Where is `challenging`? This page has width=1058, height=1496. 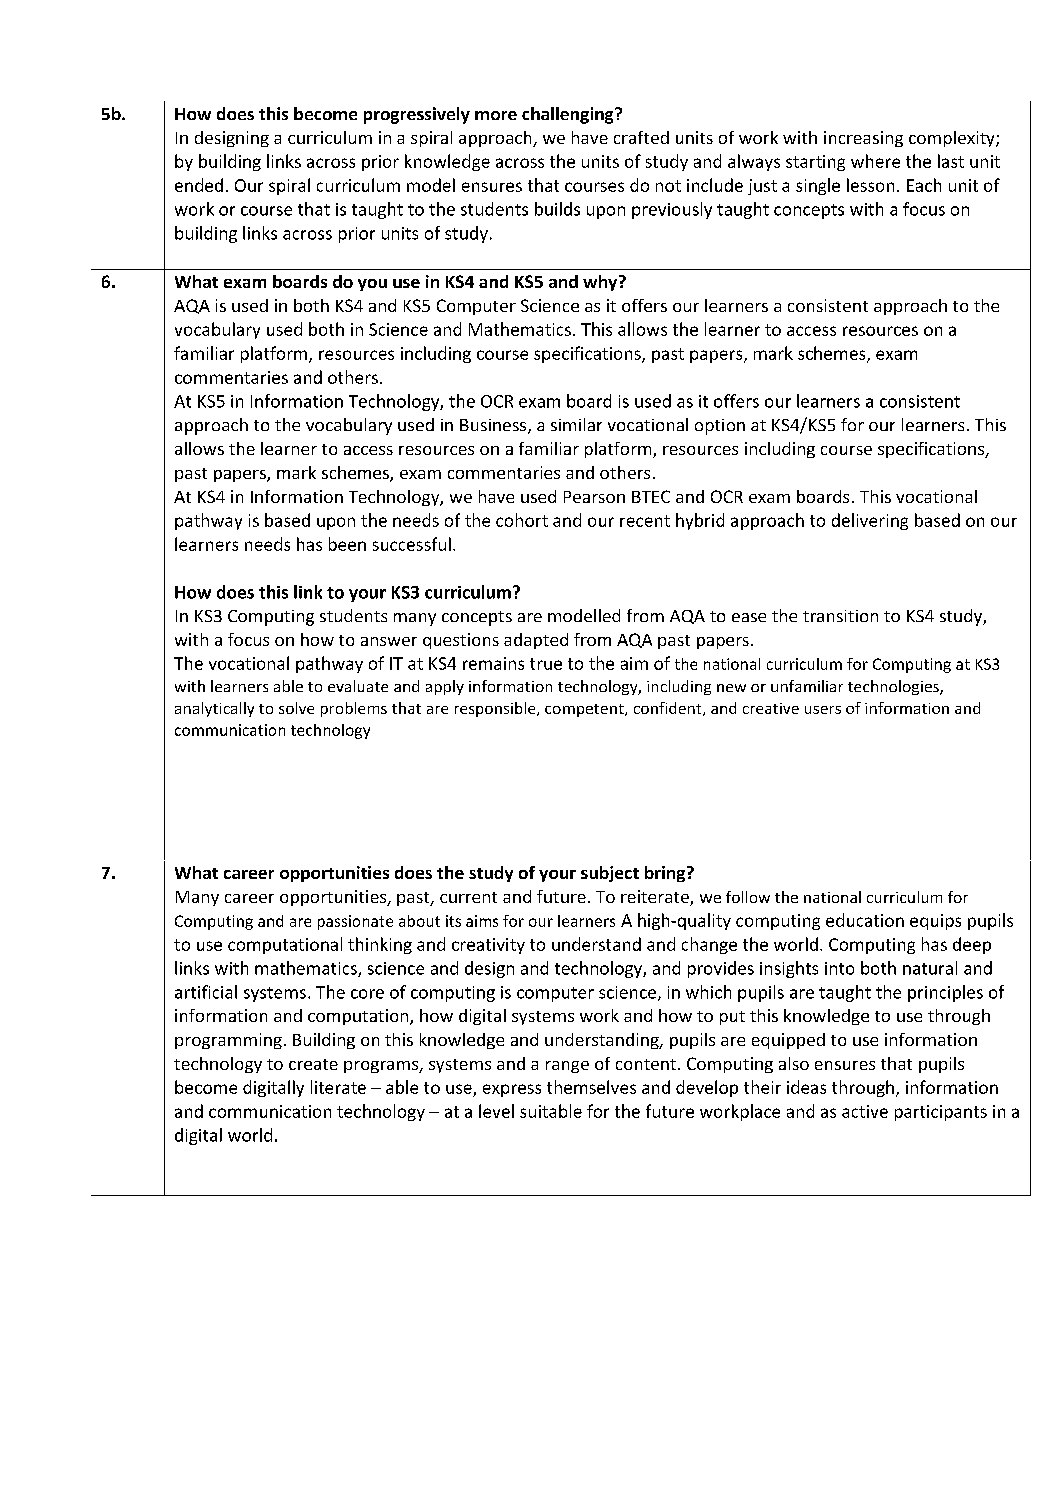 challenging is located at coordinates (569, 115).
